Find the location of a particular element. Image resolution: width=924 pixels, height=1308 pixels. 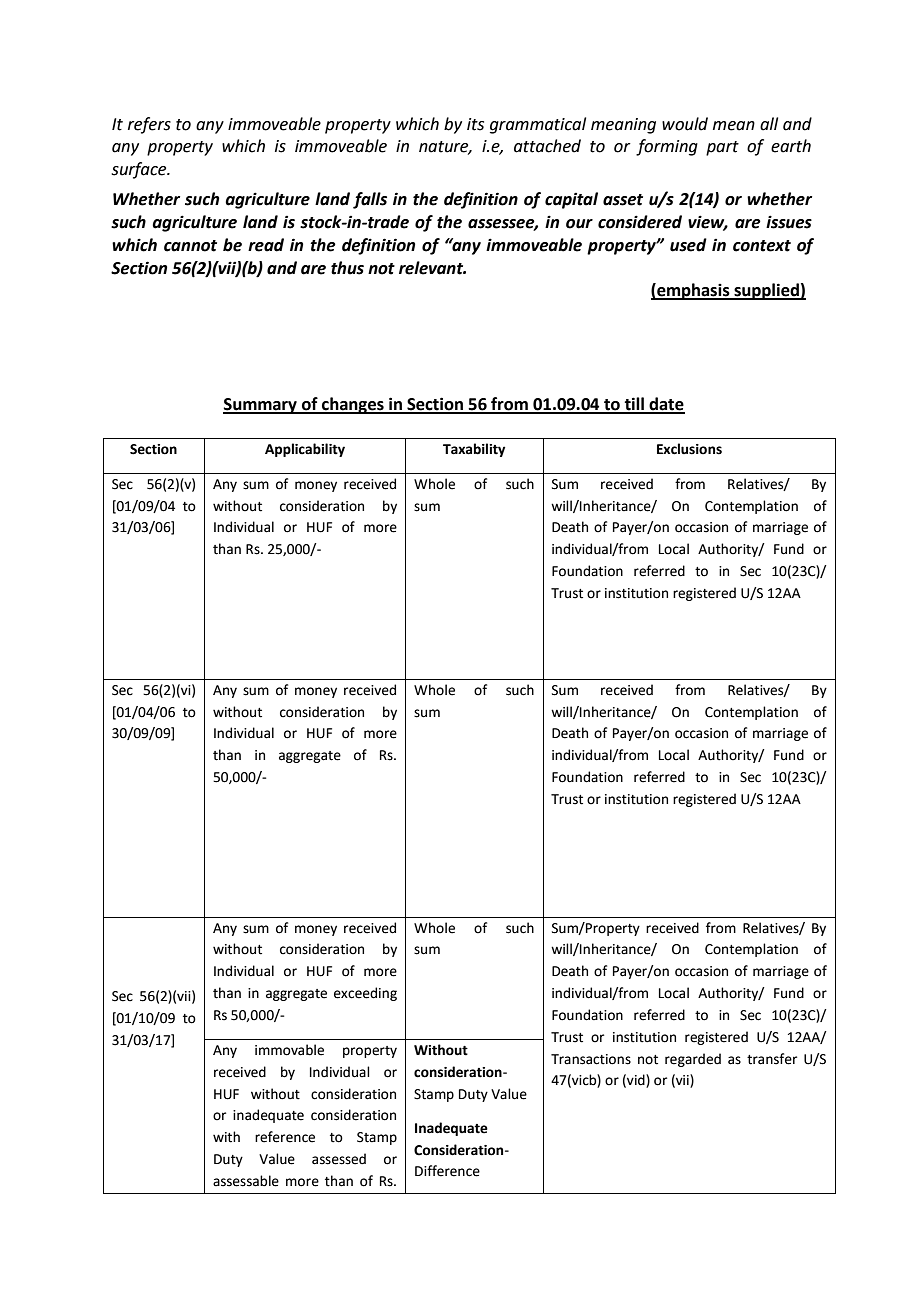

Exclusions is located at coordinates (689, 449).
